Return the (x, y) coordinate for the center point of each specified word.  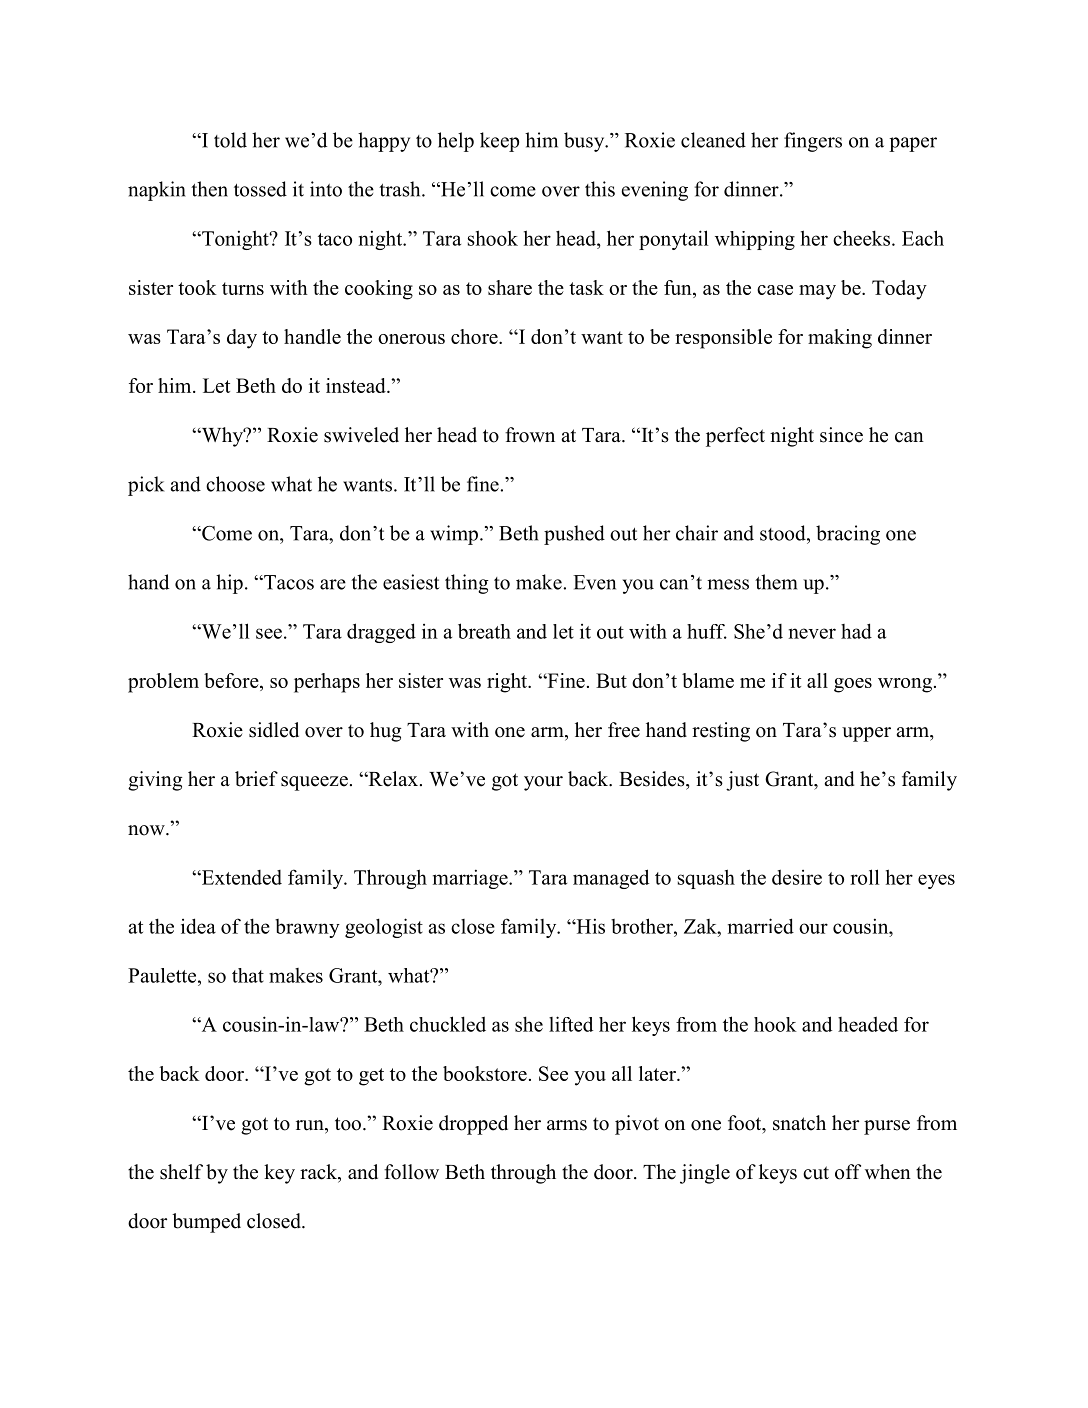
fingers (813, 142)
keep (499, 142)
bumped (206, 1223)
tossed (260, 189)
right (508, 683)
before (232, 680)
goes (853, 685)
